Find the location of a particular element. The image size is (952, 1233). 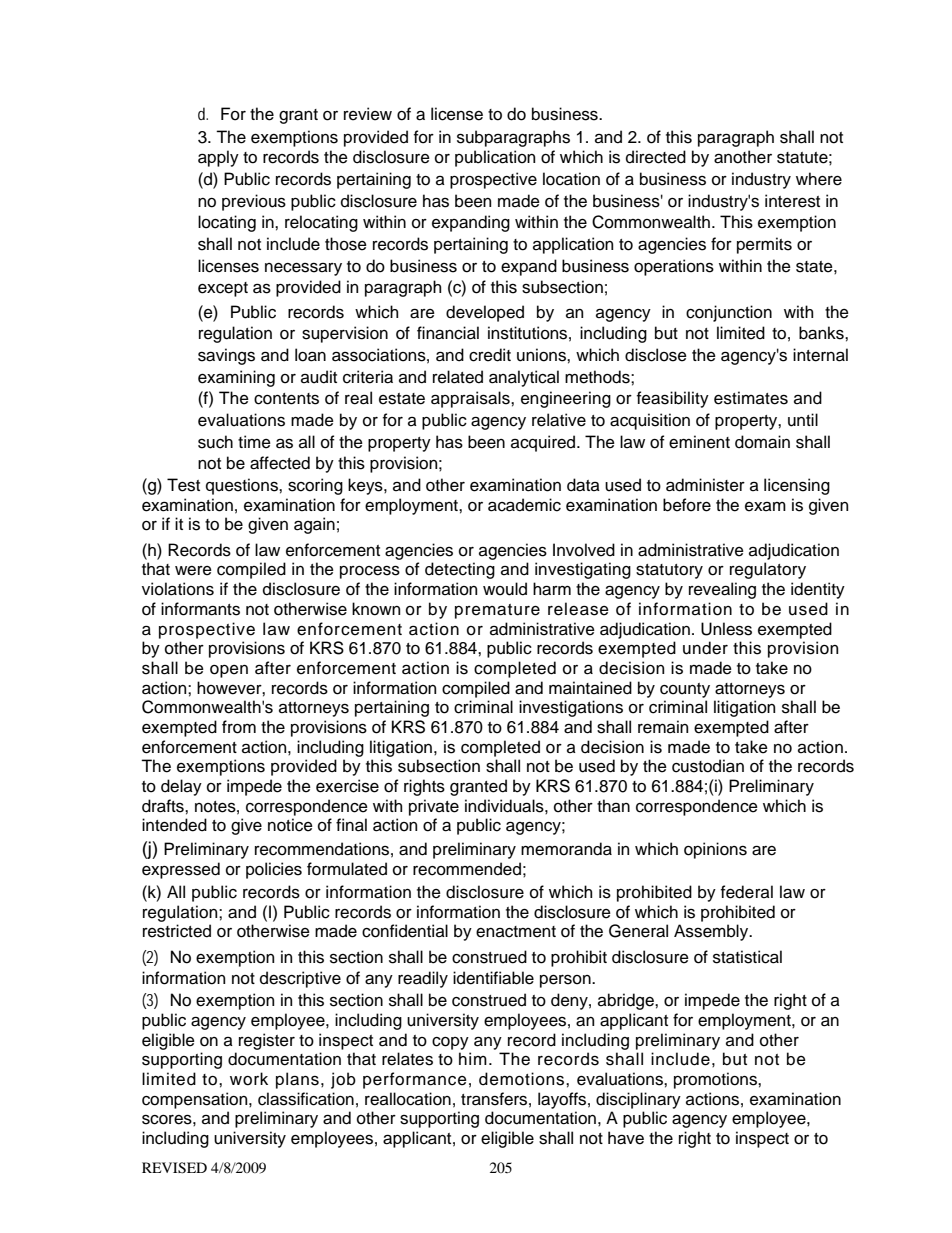

investigations is located at coordinates (571, 708).
